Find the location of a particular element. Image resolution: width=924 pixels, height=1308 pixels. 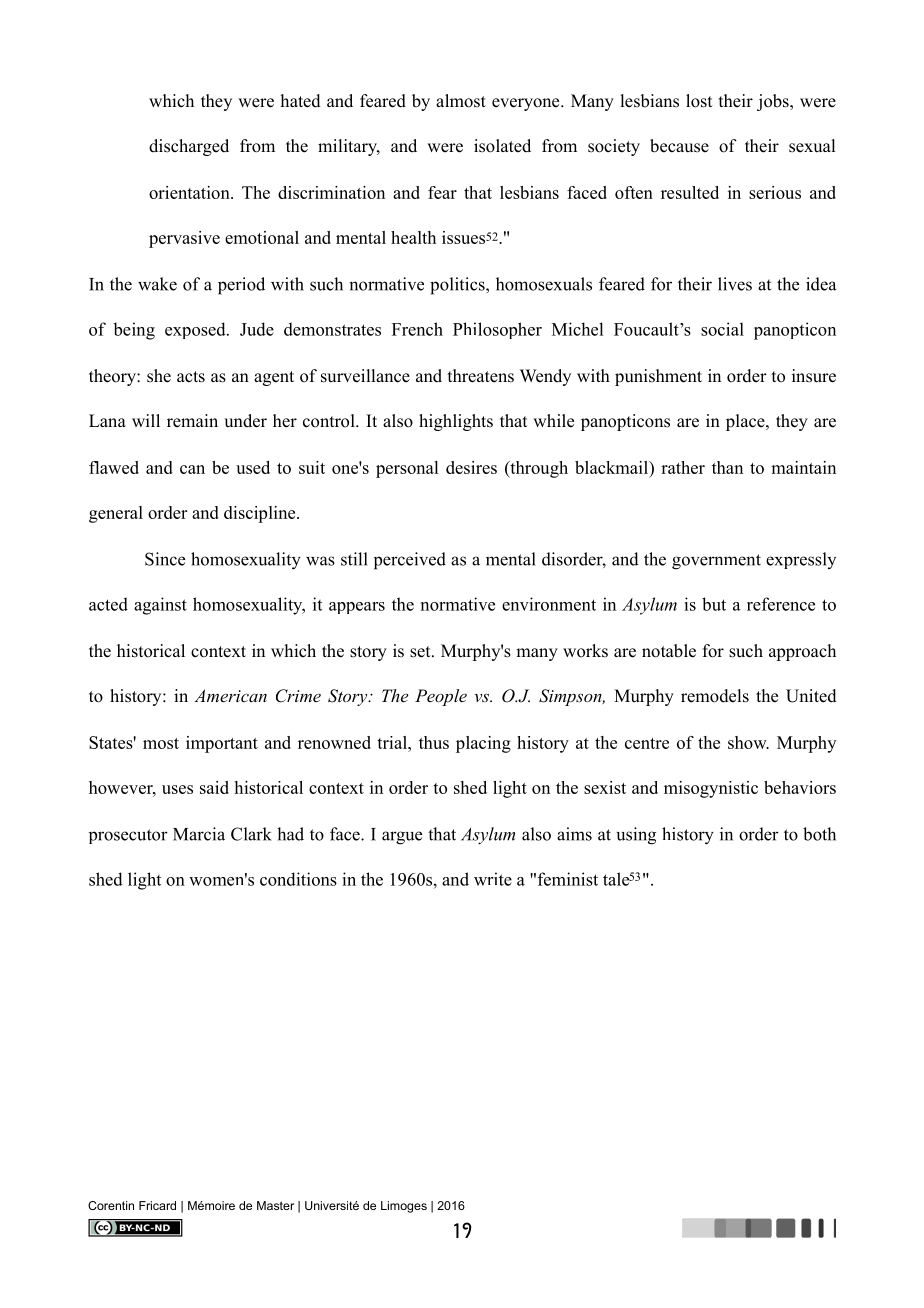

threatens is located at coordinates (481, 376).
